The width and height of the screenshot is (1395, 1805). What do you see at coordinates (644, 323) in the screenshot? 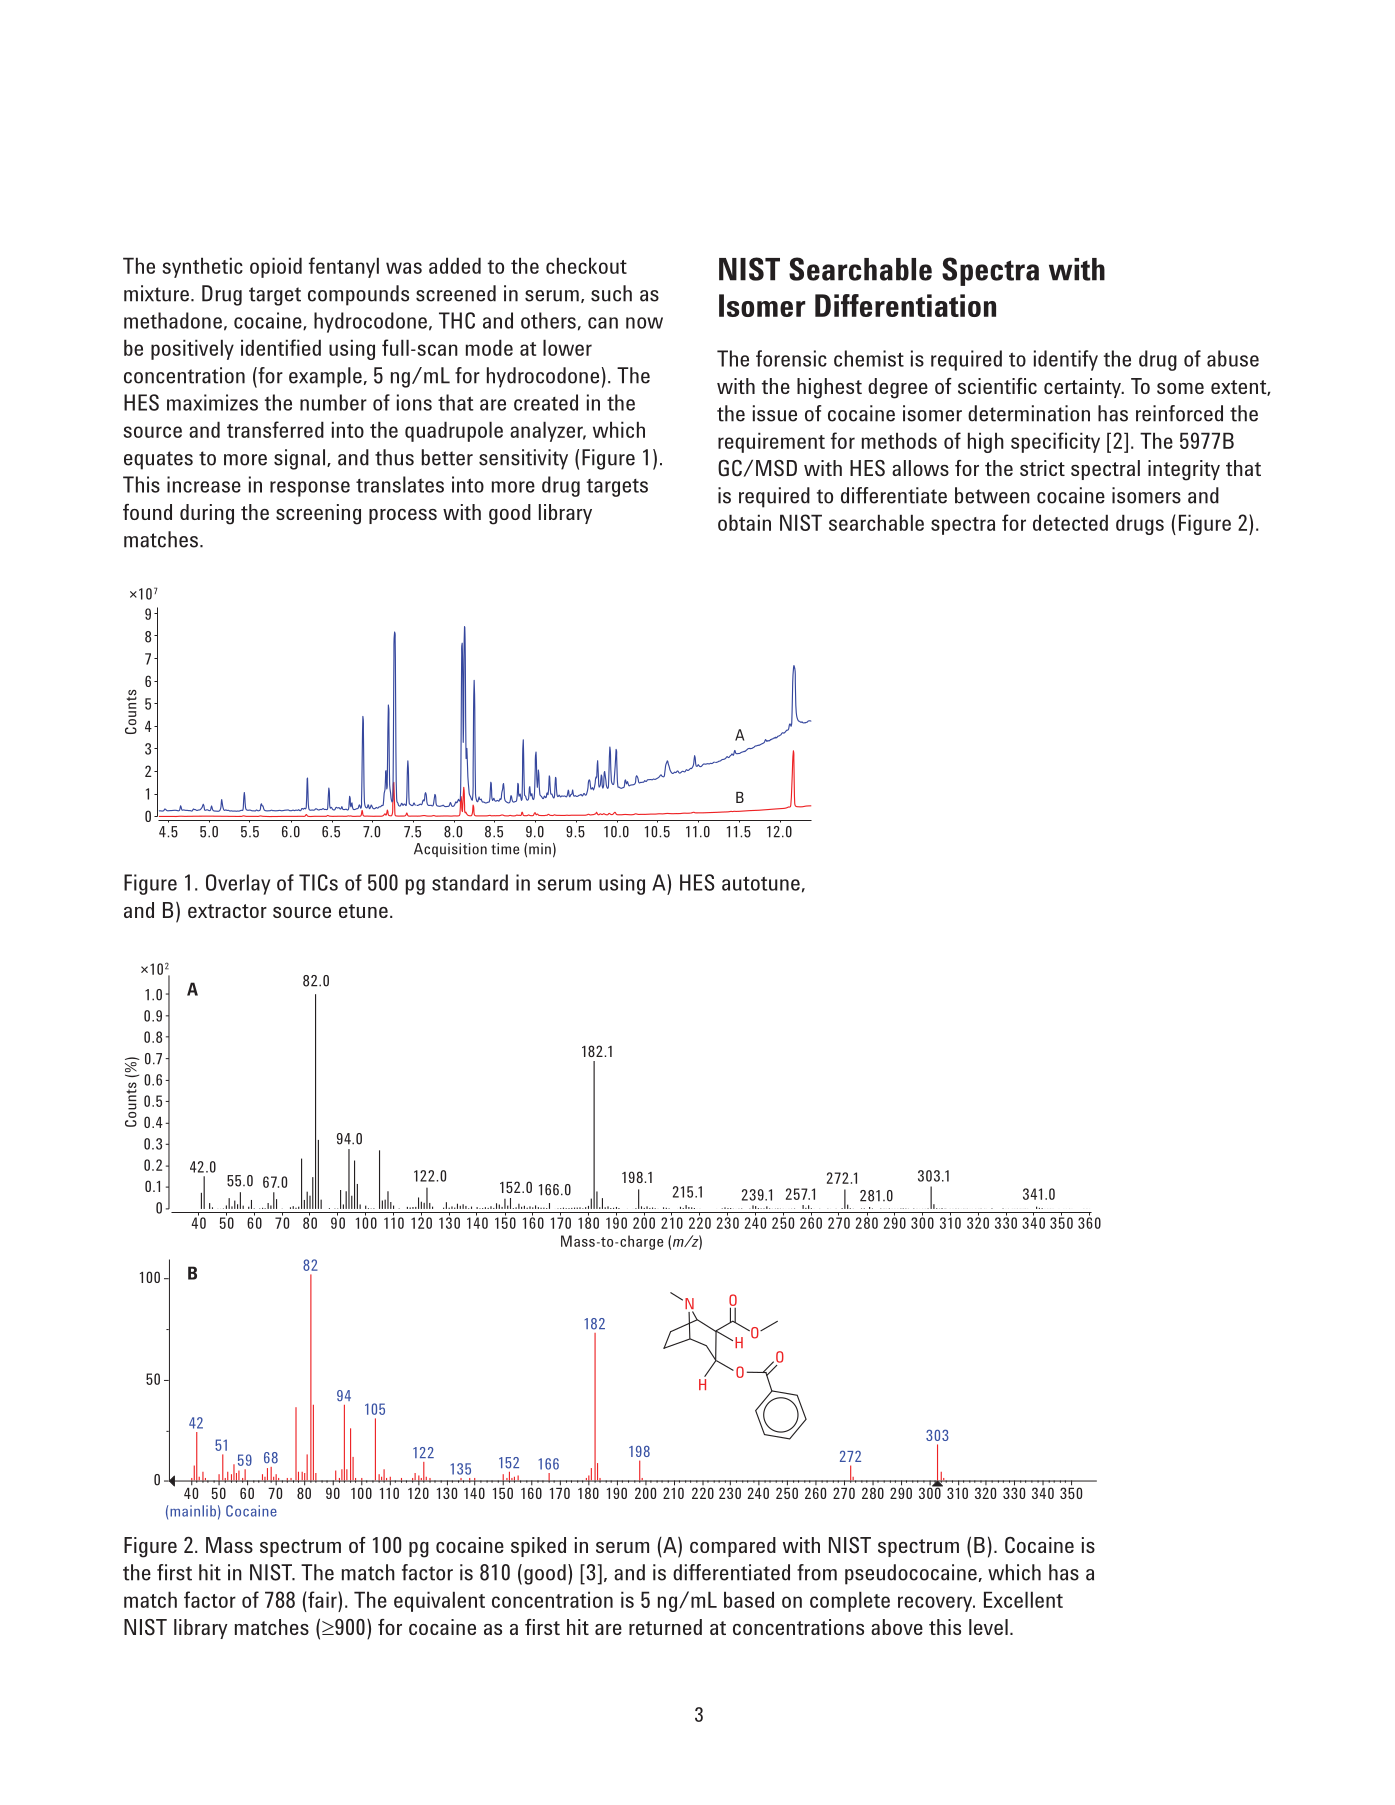
I see `now` at bounding box center [644, 323].
